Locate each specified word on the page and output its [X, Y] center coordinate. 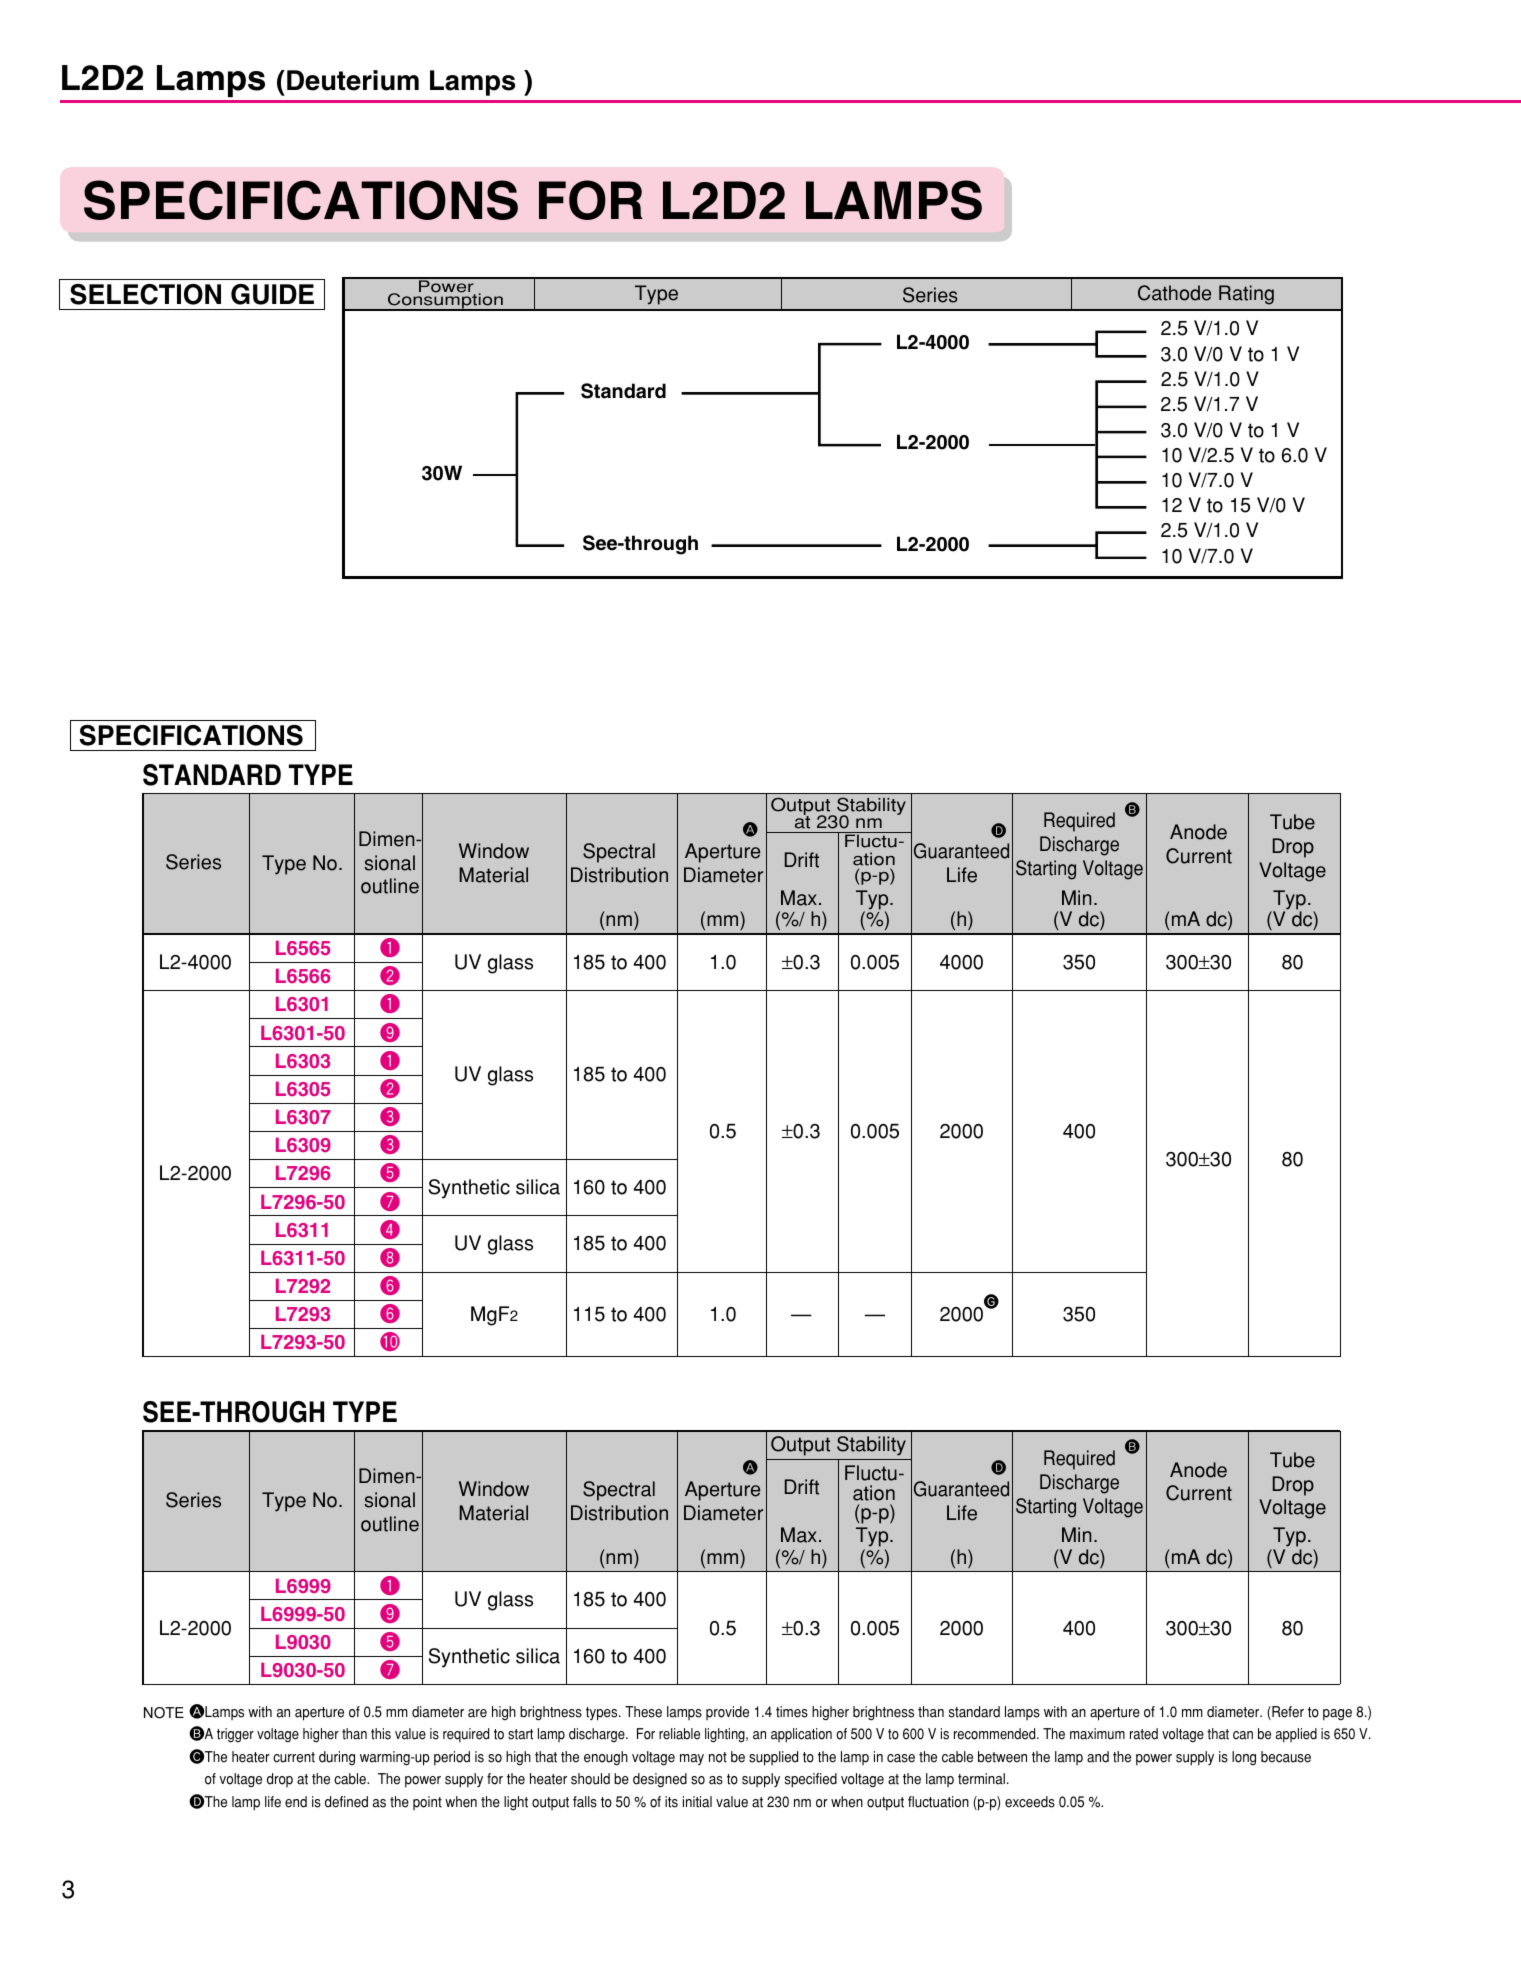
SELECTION [145, 294]
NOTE [164, 1713]
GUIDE [272, 294]
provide [727, 1713]
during [337, 1758]
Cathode [1174, 293]
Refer [1287, 1713]
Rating [1246, 295]
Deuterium [353, 80]
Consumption [445, 301]
